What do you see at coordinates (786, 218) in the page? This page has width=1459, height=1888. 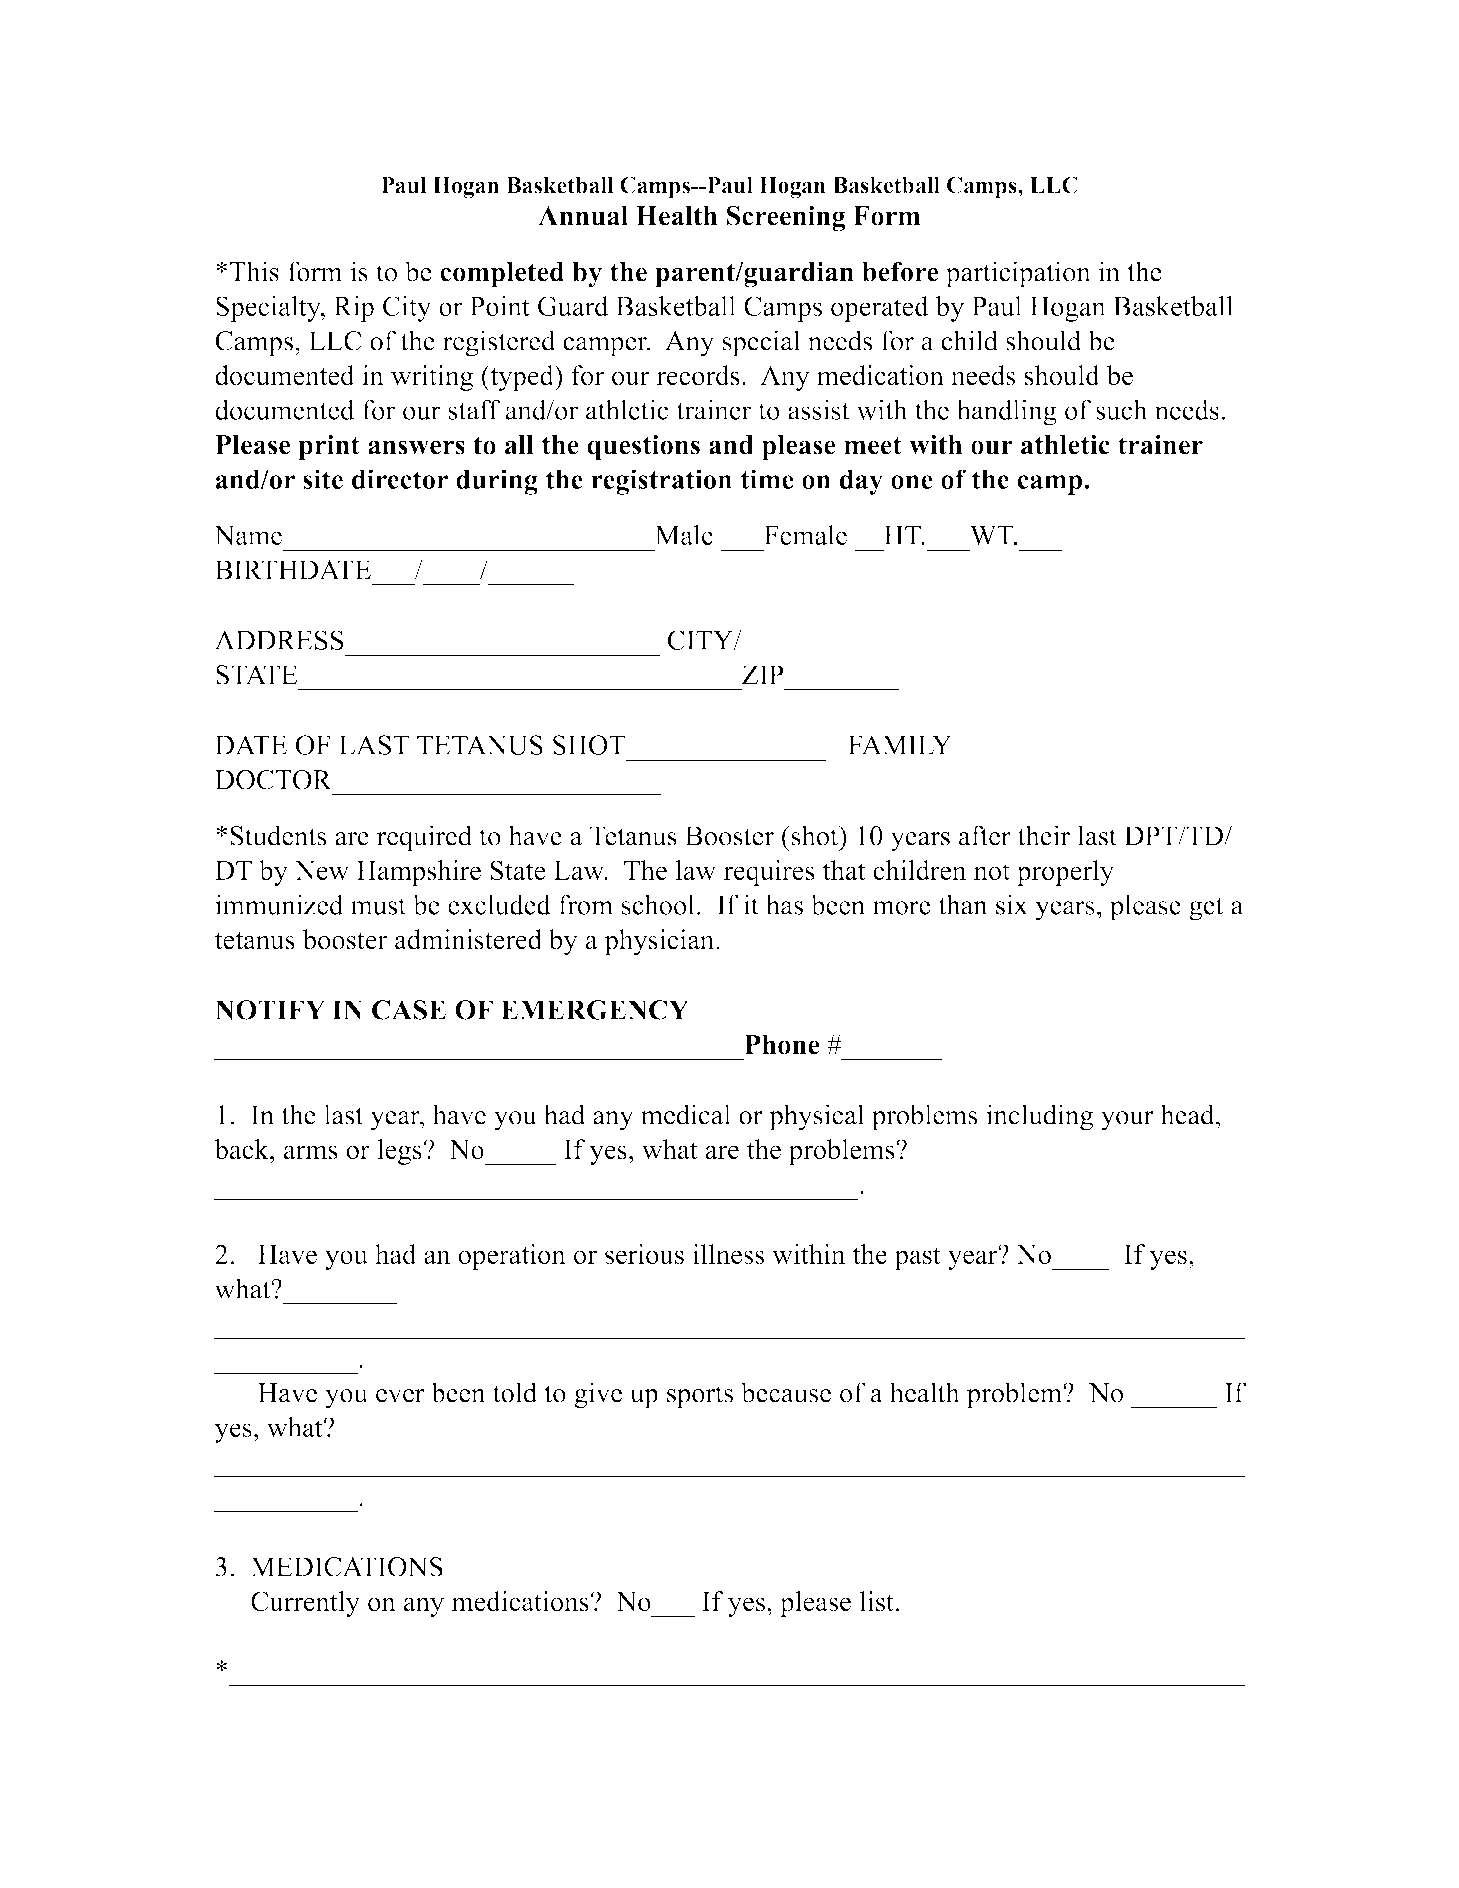 I see `Screening` at bounding box center [786, 218].
